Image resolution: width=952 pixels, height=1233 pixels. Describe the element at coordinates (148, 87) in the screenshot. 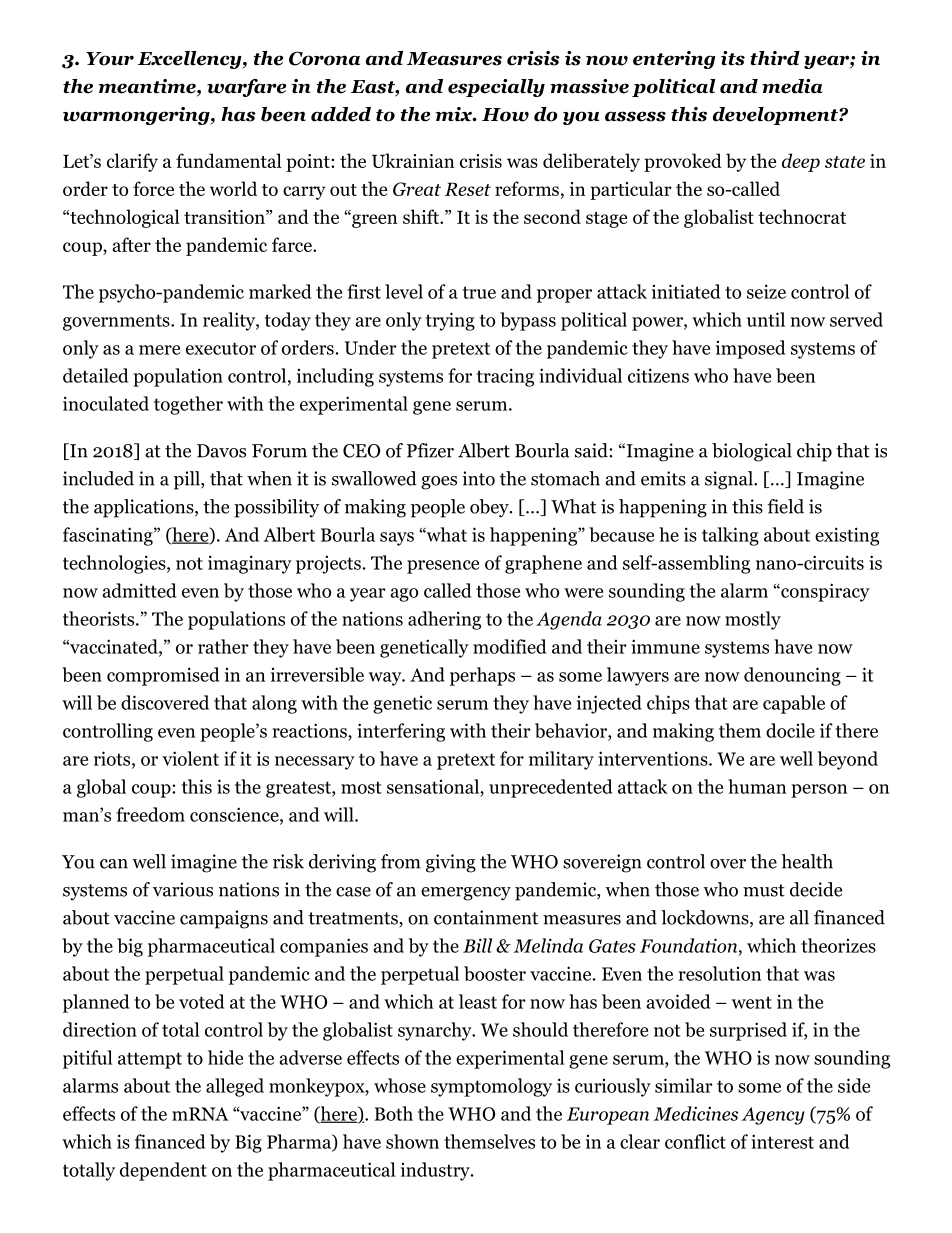

I see `meantime` at that location.
